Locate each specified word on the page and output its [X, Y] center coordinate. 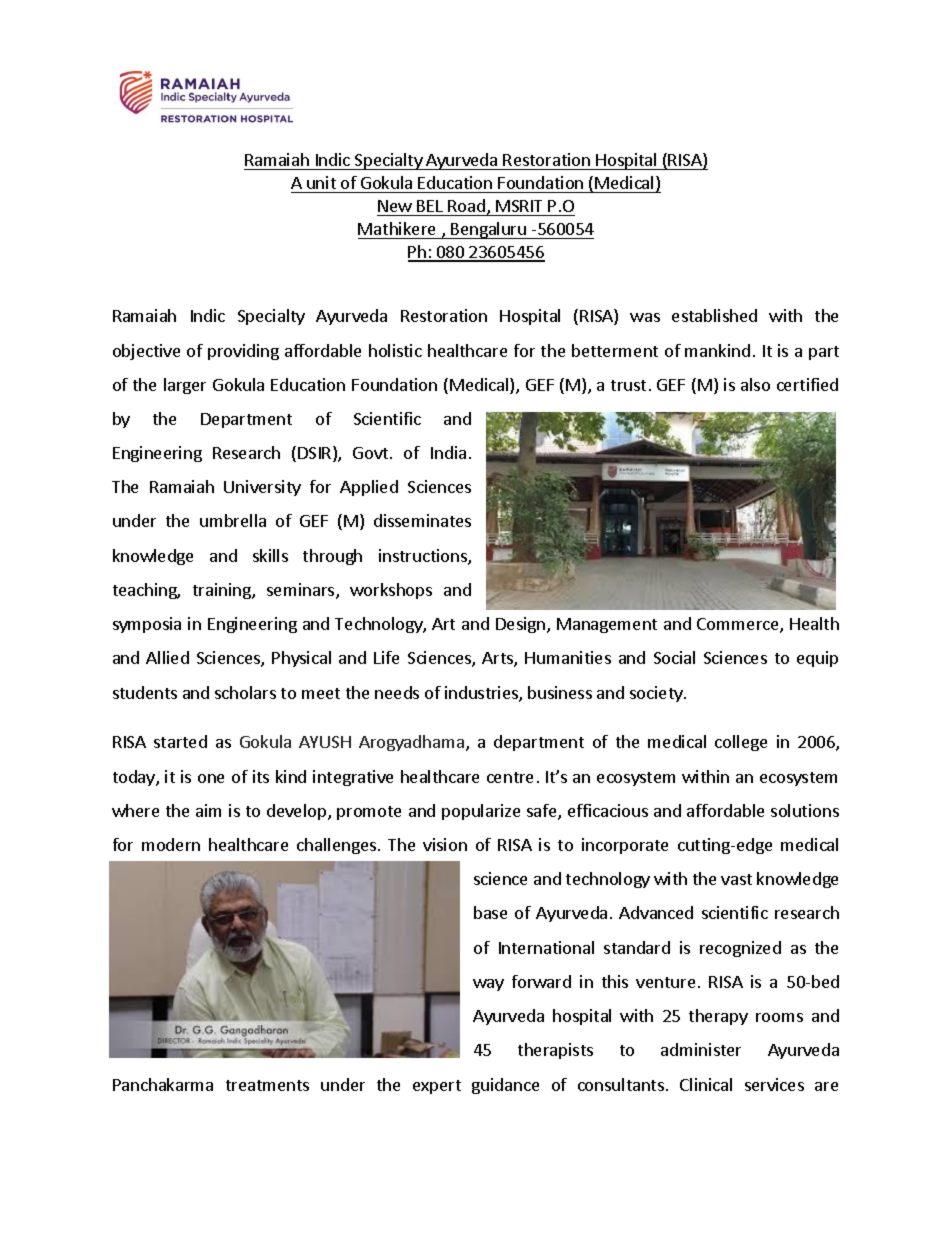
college [741, 743]
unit [321, 182]
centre [510, 777]
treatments [267, 1085]
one [211, 778]
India [448, 452]
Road [466, 205]
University [262, 488]
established [714, 315]
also [755, 384]
